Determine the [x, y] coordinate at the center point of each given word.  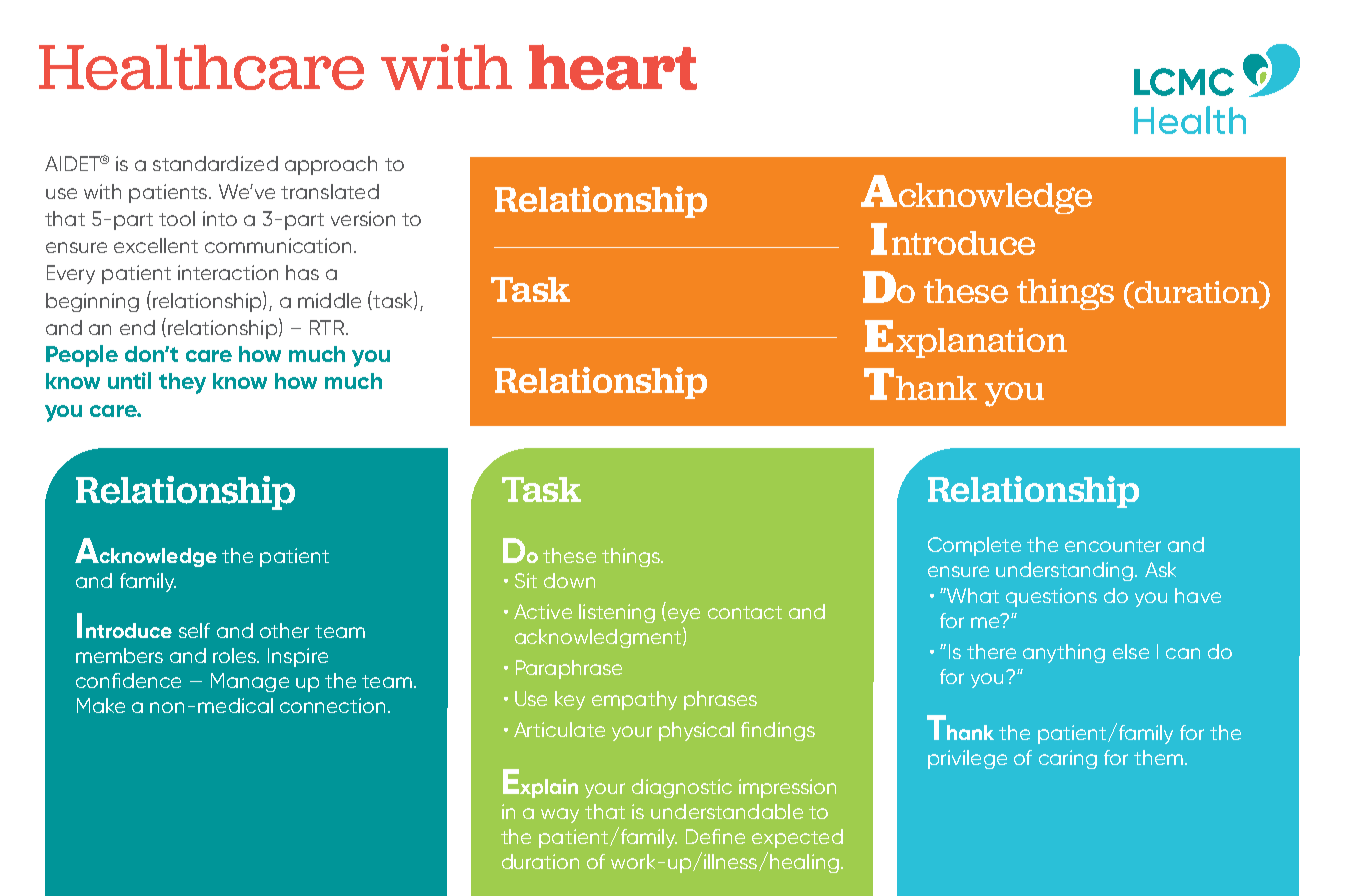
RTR [328, 327]
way [560, 815]
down [569, 580]
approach [331, 165]
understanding [1066, 571]
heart [613, 67]
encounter [1113, 545]
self [194, 630]
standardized [215, 163]
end [137, 327]
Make [101, 705]
